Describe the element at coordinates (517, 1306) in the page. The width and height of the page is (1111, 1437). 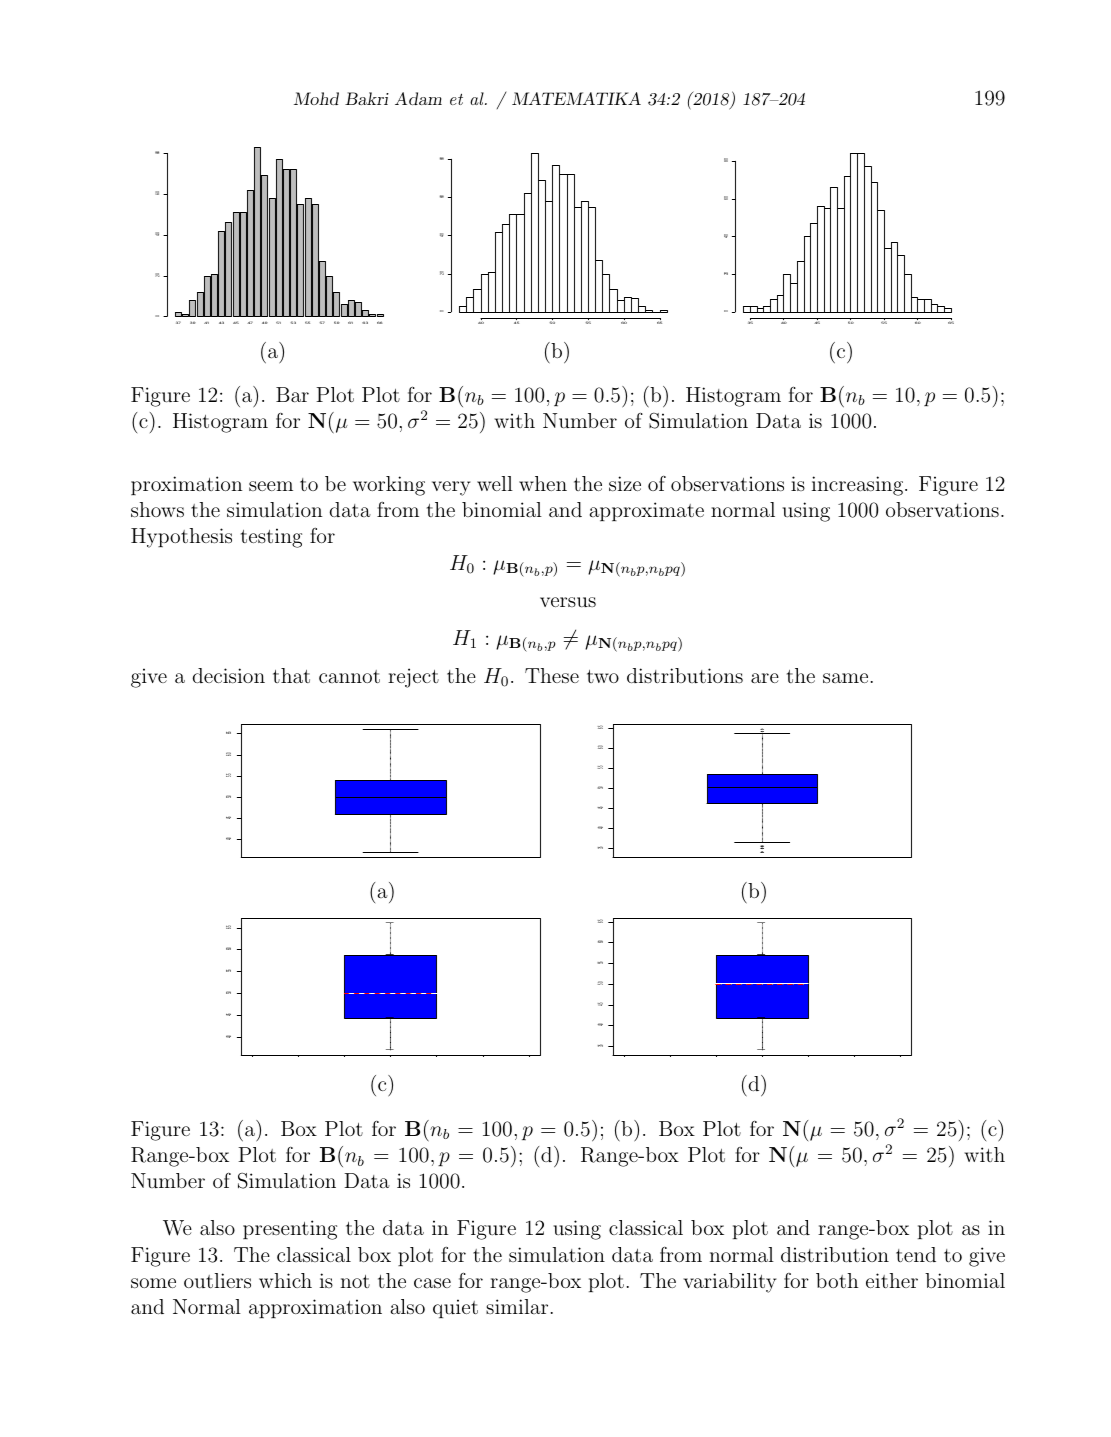
I see `similar` at that location.
